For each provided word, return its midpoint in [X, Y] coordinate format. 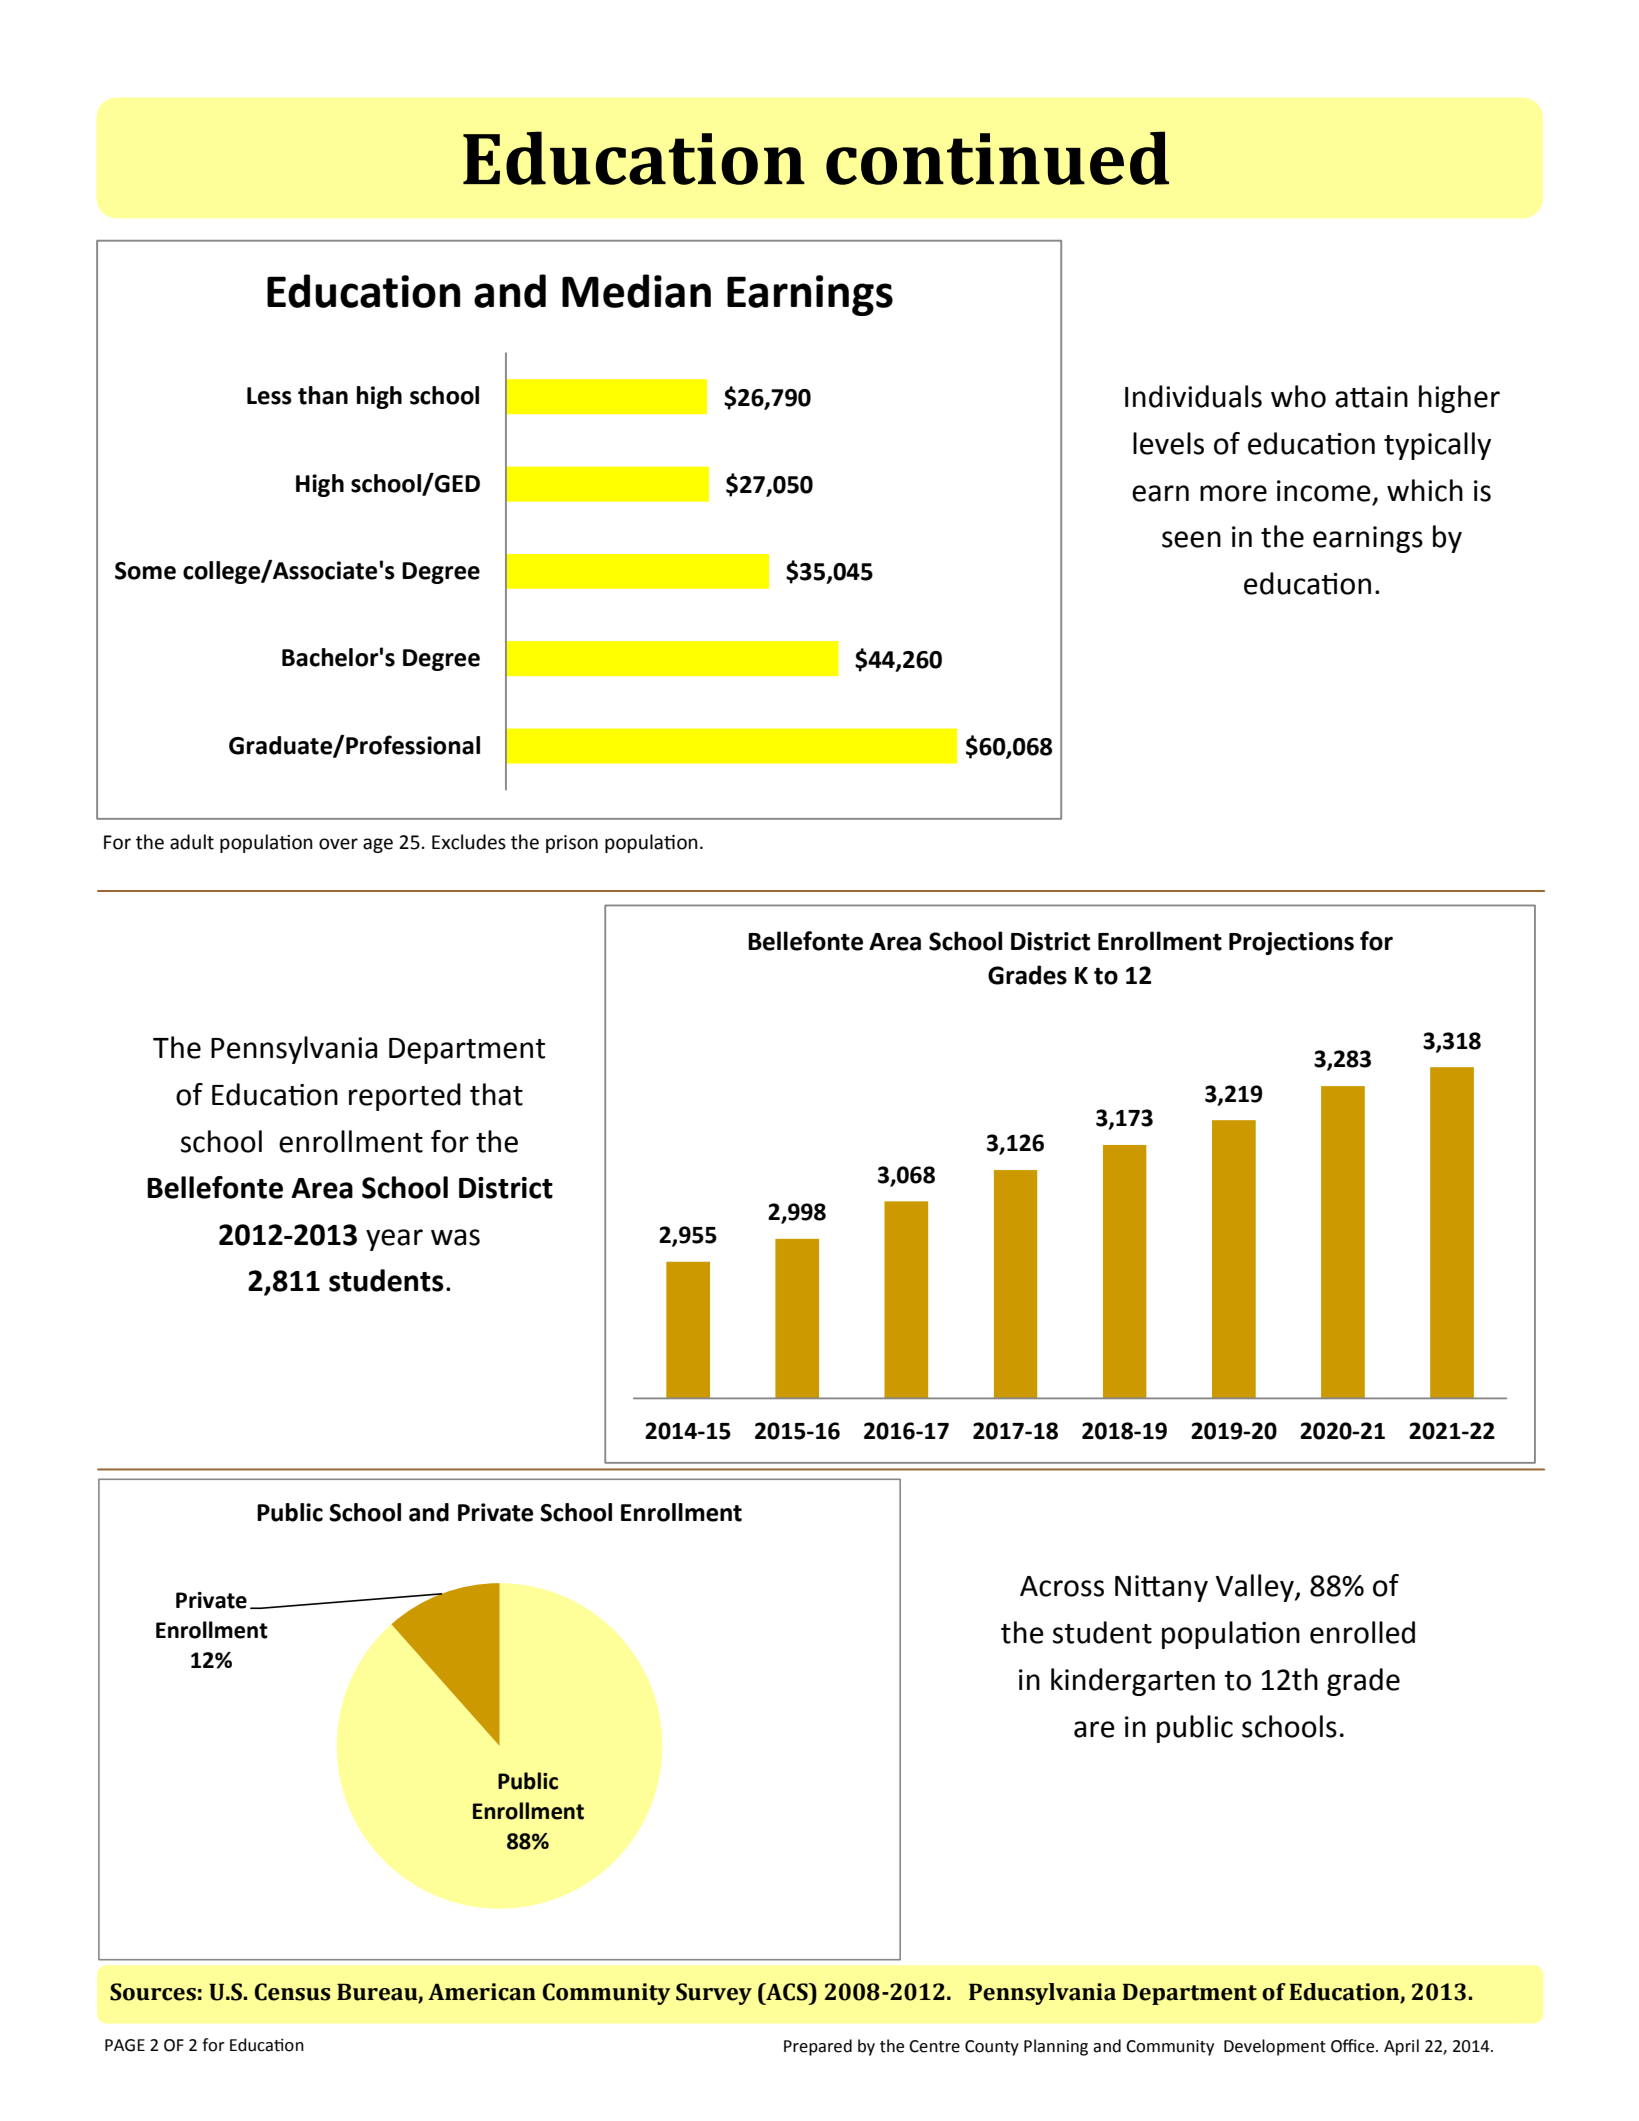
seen [1191, 539]
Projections [1291, 943]
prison [572, 844]
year [394, 1240]
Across [1062, 1586]
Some [145, 571]
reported [405, 1097]
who [1298, 396]
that [496, 1094]
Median [636, 291]
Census [292, 1992]
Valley [1256, 1588]
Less [269, 396]
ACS [787, 1992]
